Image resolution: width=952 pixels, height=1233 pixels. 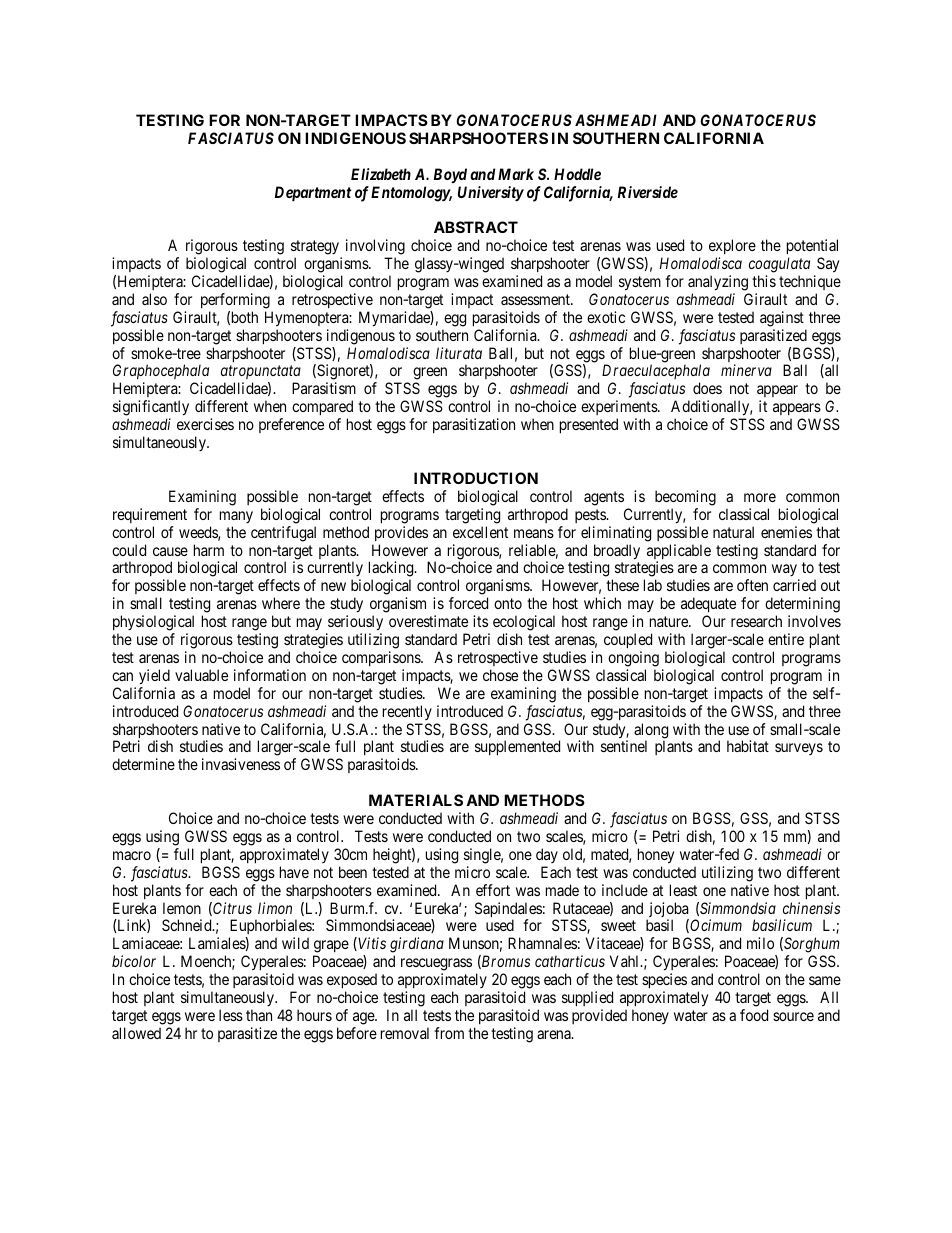 I want to click on explore, so click(x=732, y=248).
